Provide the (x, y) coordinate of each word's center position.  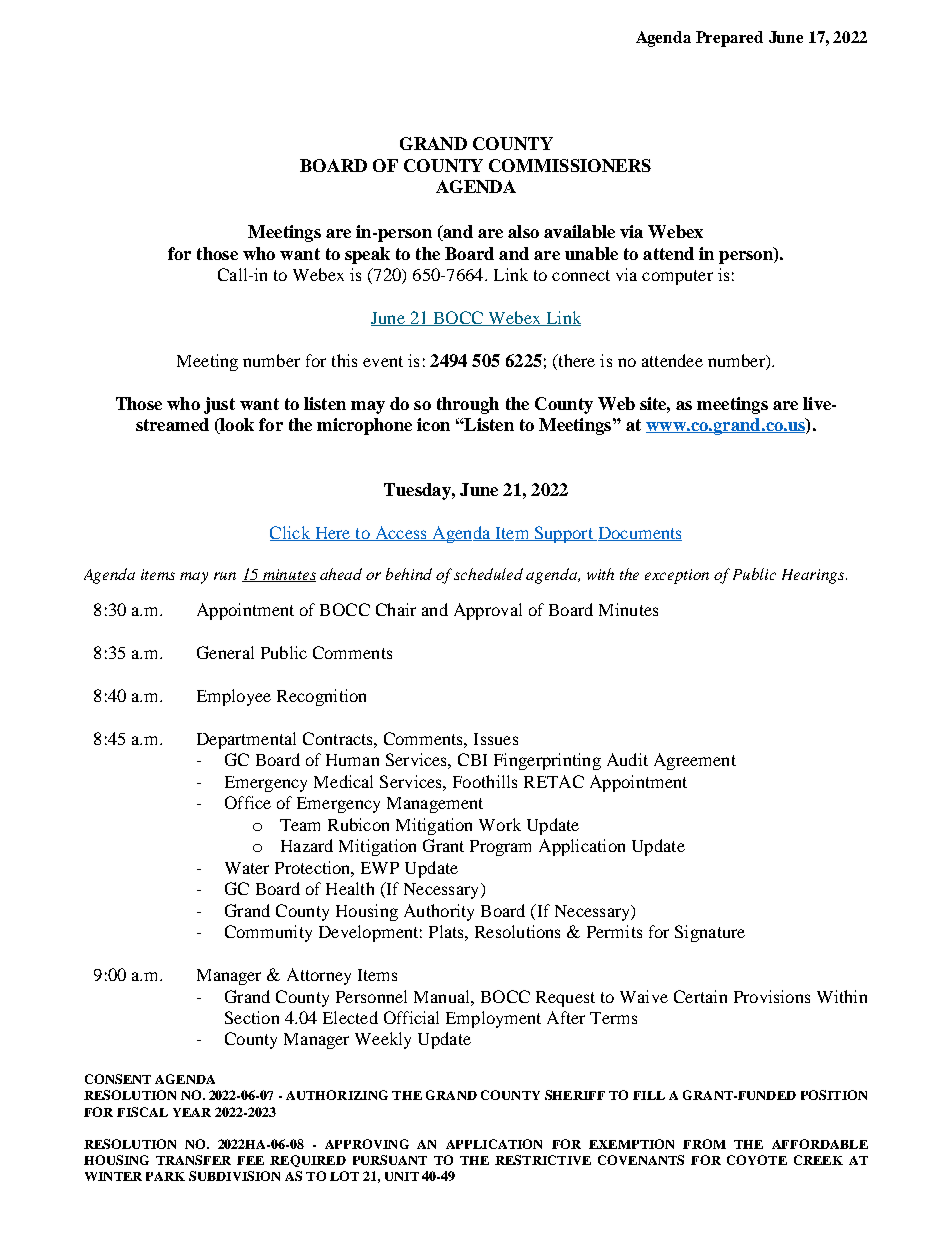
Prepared (729, 39)
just (219, 405)
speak (367, 255)
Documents (638, 534)
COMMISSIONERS (570, 165)
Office (248, 802)
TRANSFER (193, 1160)
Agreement (695, 761)
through (468, 405)
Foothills (485, 781)
